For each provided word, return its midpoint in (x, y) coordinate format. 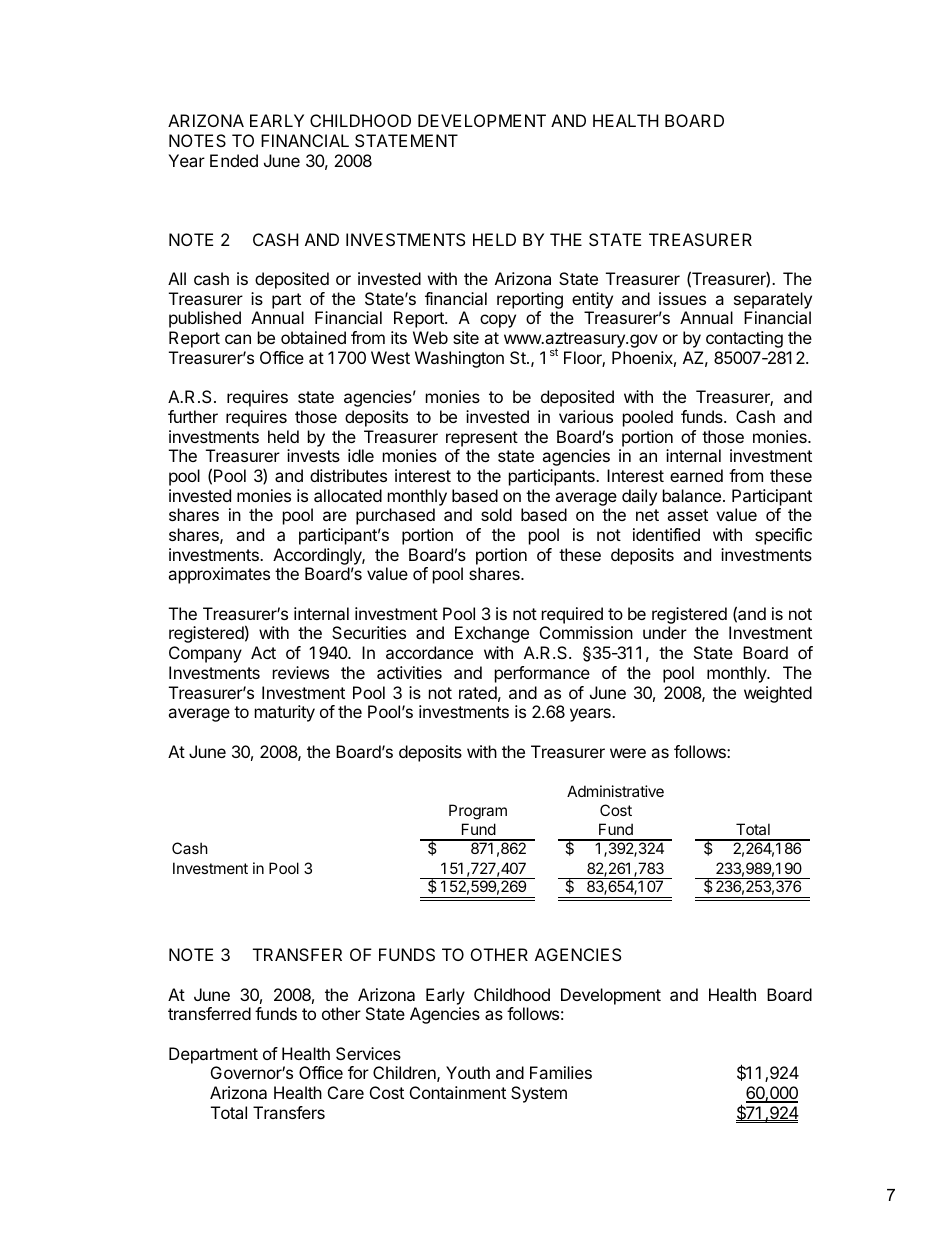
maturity (285, 713)
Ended (234, 160)
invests (313, 455)
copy (498, 321)
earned (696, 475)
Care (346, 1092)
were (628, 753)
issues (682, 298)
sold (496, 514)
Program (478, 812)
